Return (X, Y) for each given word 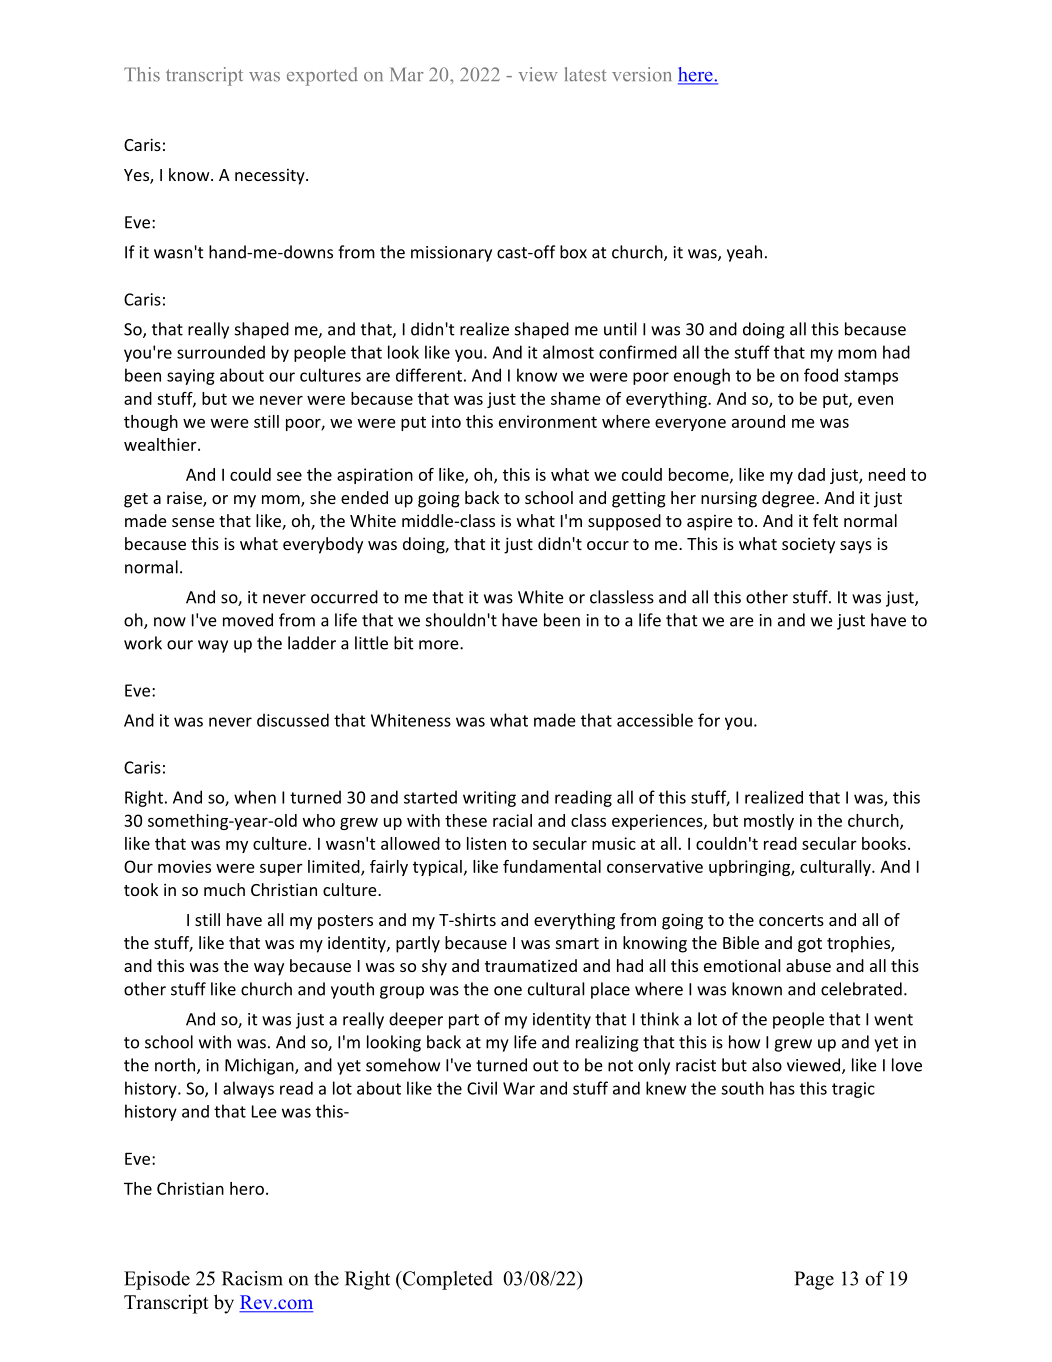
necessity (271, 177)
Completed (446, 1280)
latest (585, 74)
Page (814, 1280)
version (642, 74)
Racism (252, 1278)
